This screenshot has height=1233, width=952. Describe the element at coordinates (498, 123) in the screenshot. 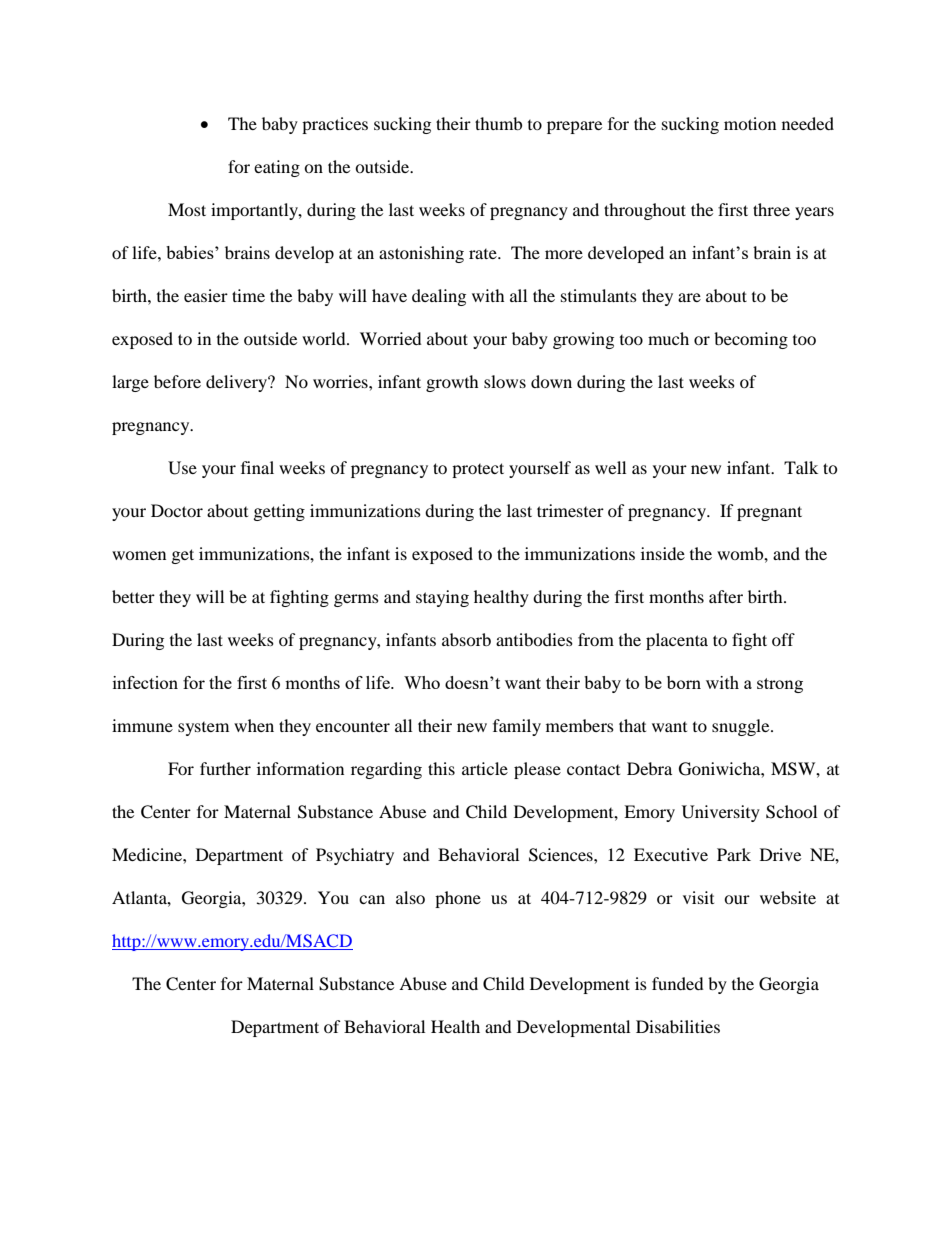

I see `thumb` at that location.
